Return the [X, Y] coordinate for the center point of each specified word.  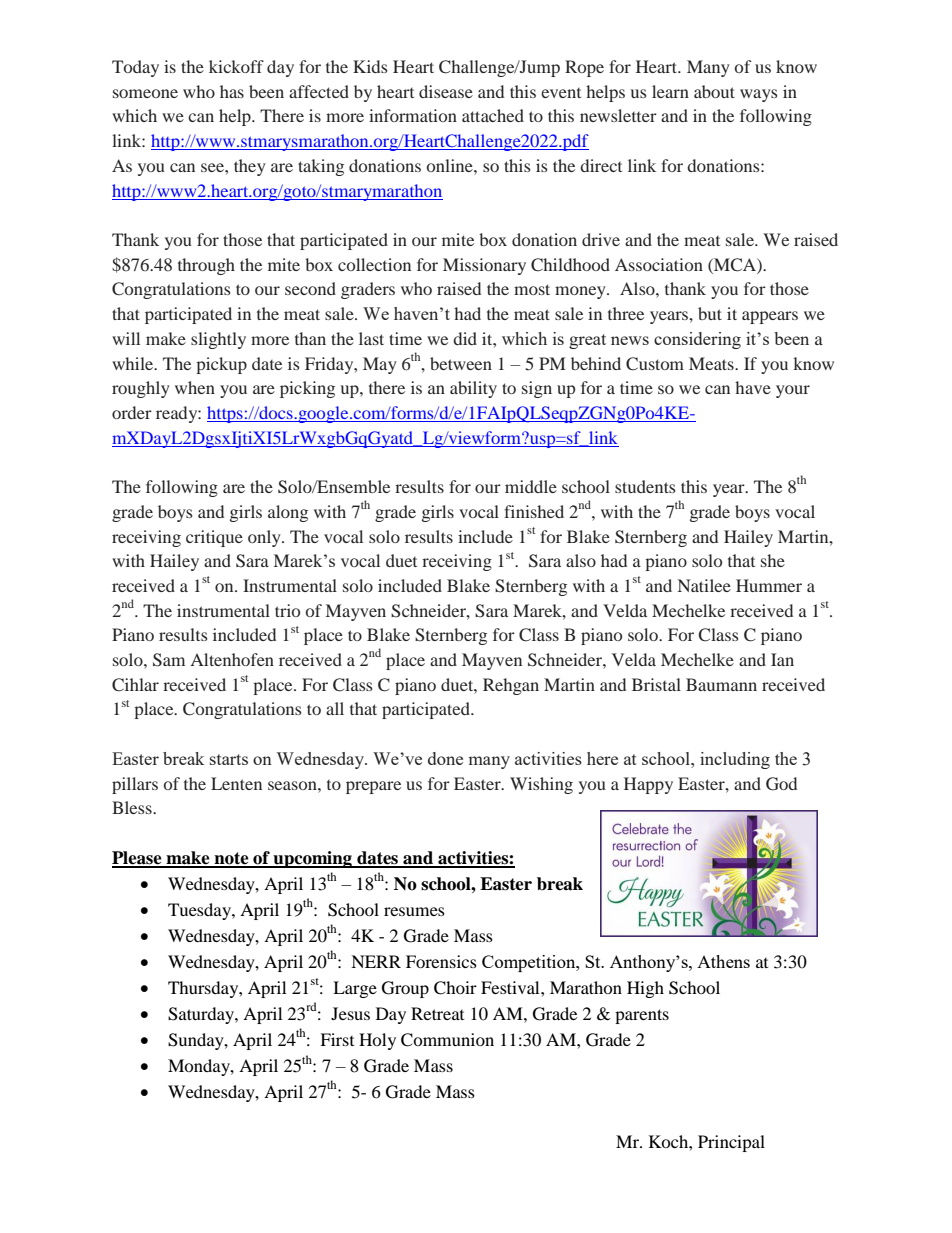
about [714, 91]
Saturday [202, 1015]
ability [473, 389]
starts [229, 759]
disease [446, 91]
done [445, 758]
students [645, 486]
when [195, 387]
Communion [447, 1040]
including [735, 760]
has [232, 91]
